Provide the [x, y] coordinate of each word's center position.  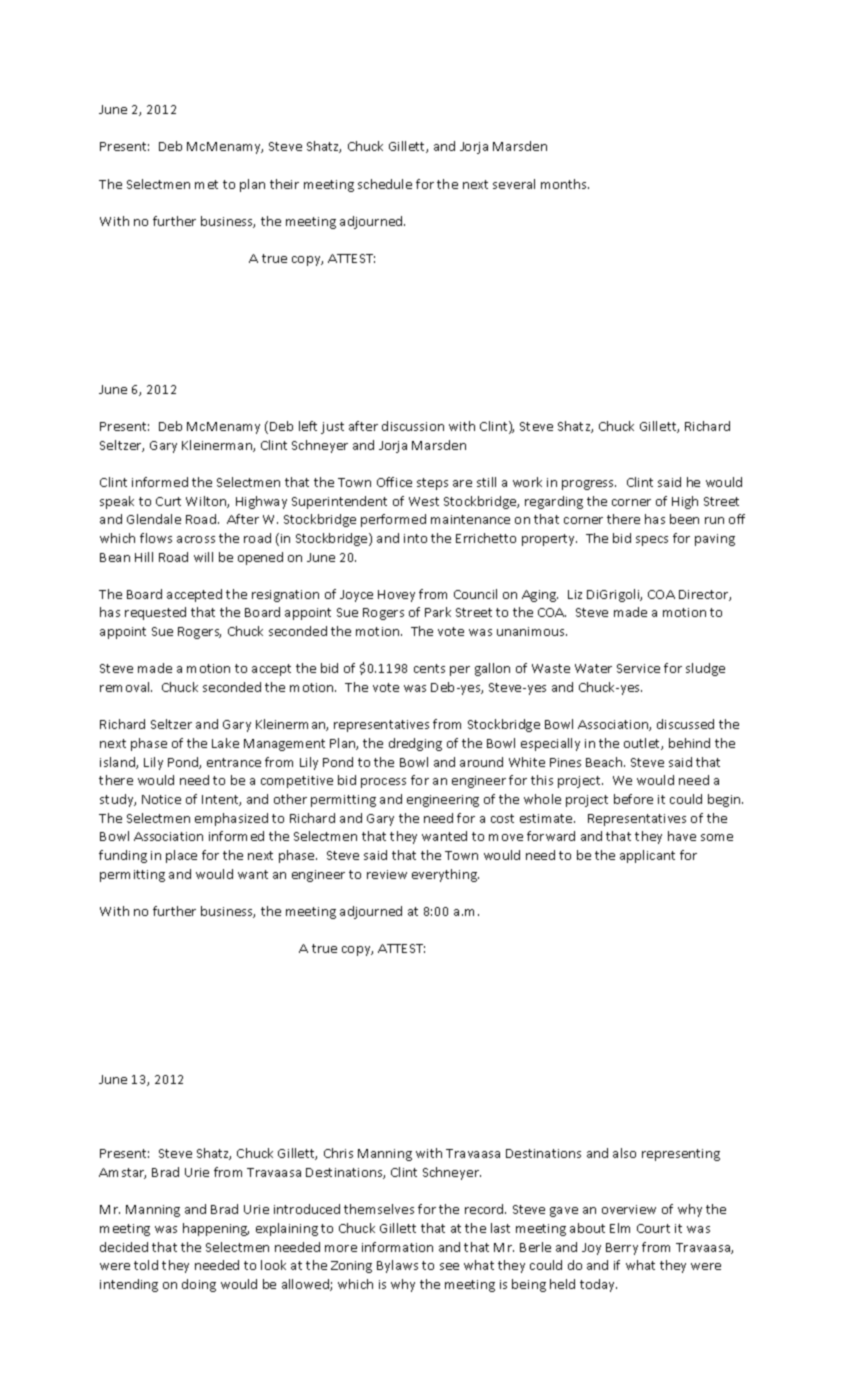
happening [216, 1229]
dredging [415, 744]
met [206, 184]
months [565, 184]
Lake [225, 743]
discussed [685, 724]
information [397, 1247]
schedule [385, 184]
